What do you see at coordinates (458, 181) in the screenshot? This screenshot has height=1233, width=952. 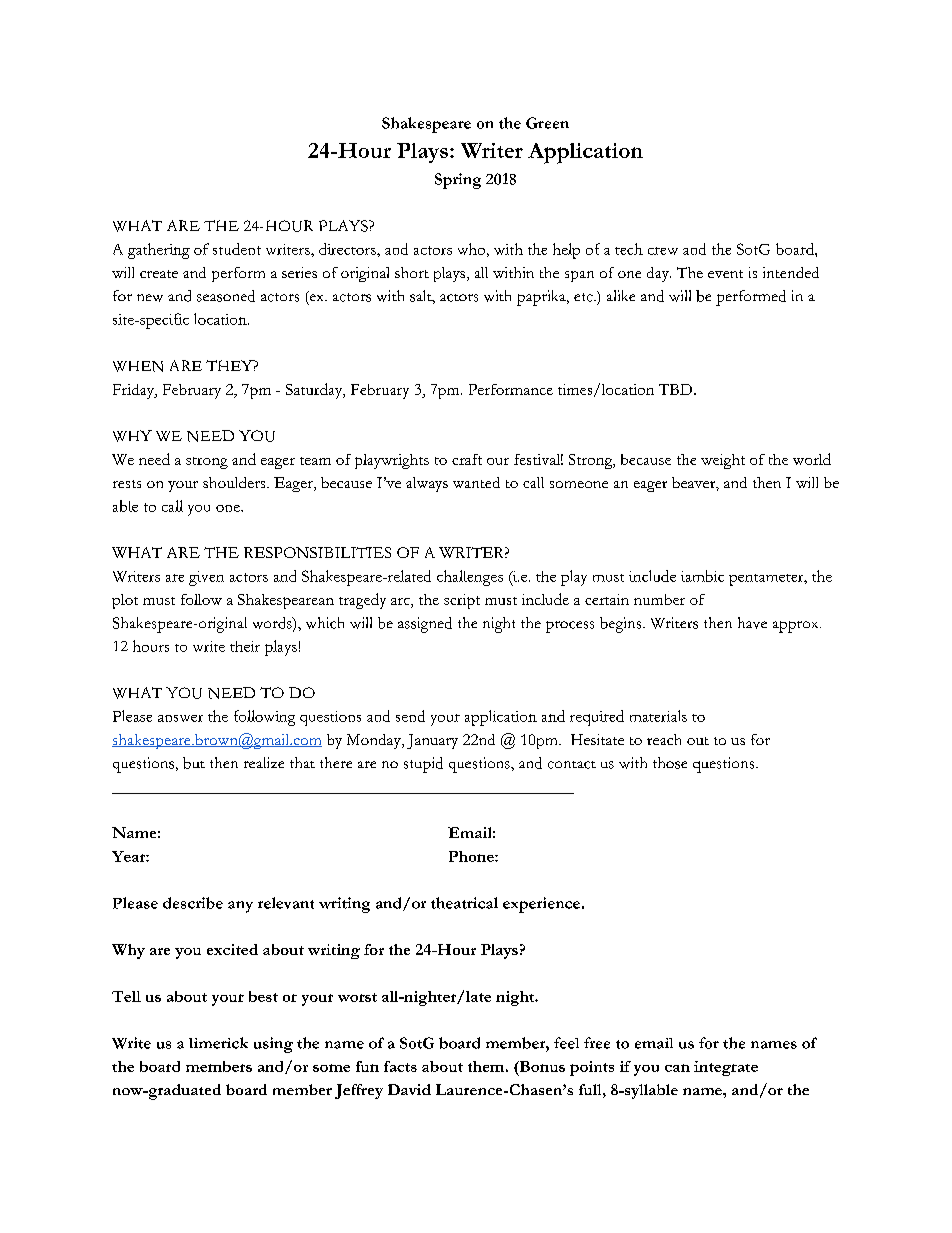 I see `Spring` at bounding box center [458, 181].
